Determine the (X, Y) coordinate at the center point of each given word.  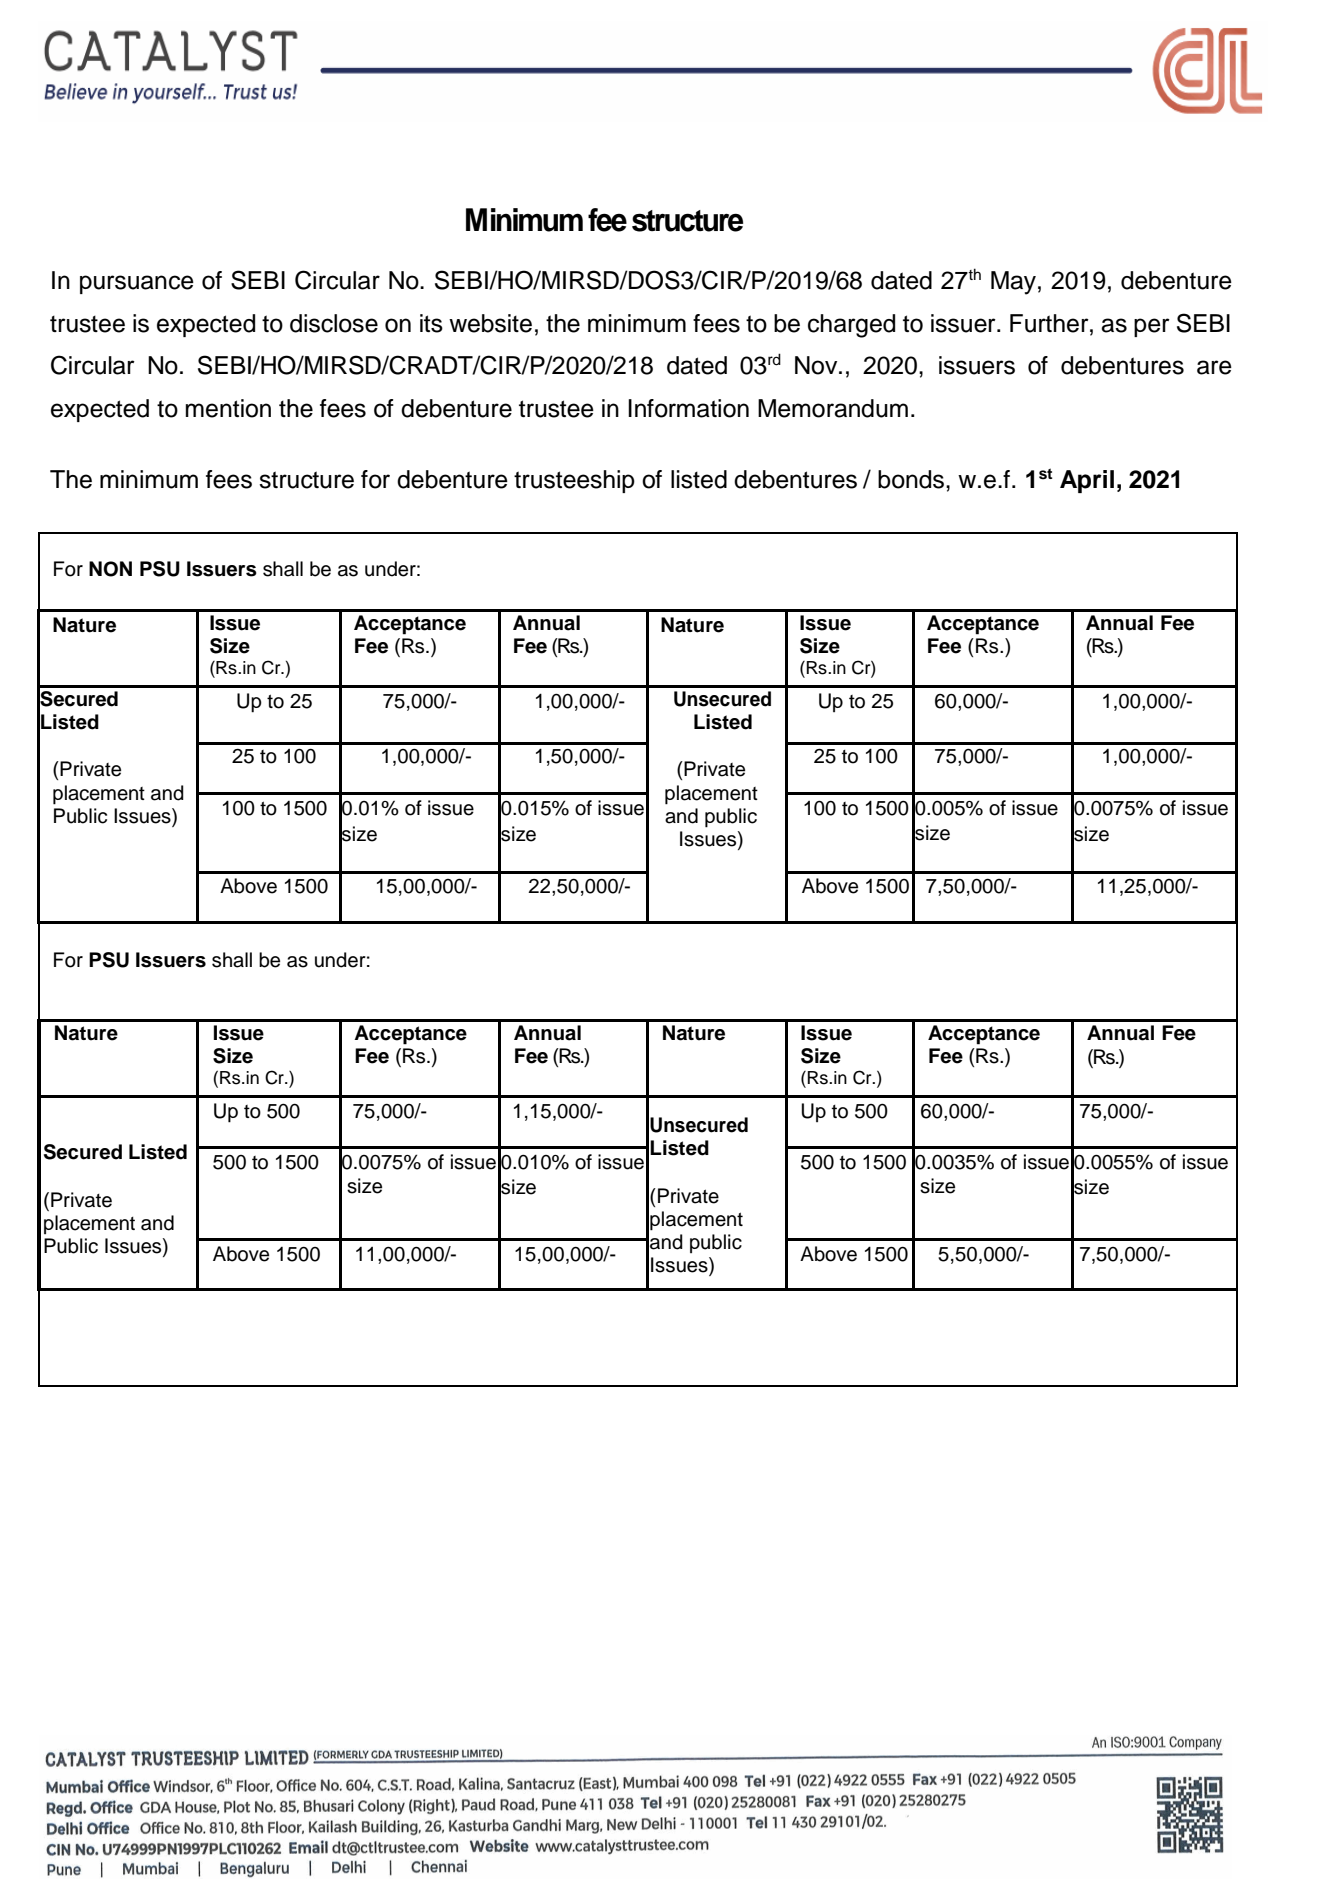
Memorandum (833, 408)
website (490, 323)
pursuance (137, 284)
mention (228, 408)
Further (1050, 323)
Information (688, 408)
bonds (912, 479)
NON (110, 569)
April (1087, 481)
